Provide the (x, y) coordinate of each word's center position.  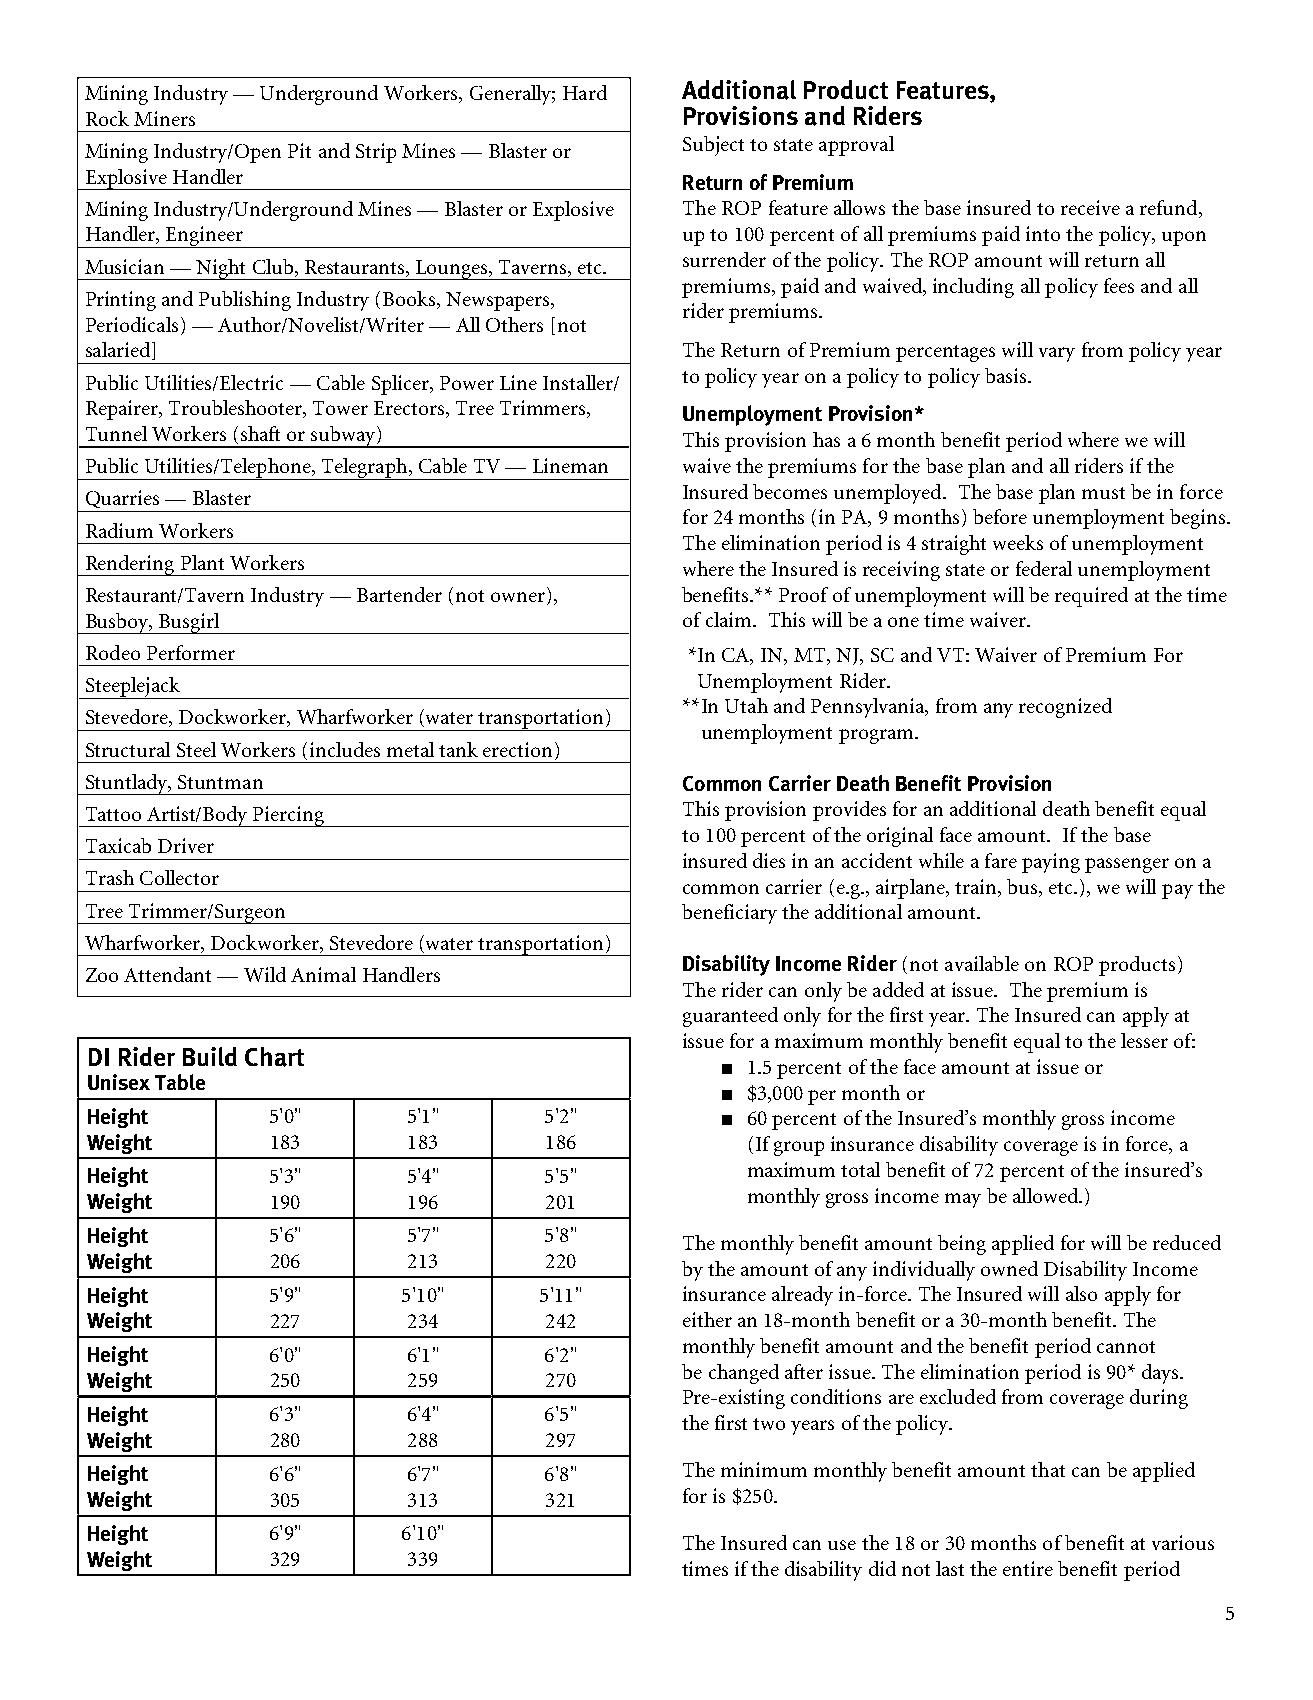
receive (1090, 207)
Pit (299, 150)
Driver (186, 845)
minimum (764, 1469)
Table (180, 1082)
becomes (790, 491)
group (799, 1148)
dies (769, 860)
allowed (1046, 1195)
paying (1051, 863)
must (1103, 493)
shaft (260, 433)
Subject (713, 146)
